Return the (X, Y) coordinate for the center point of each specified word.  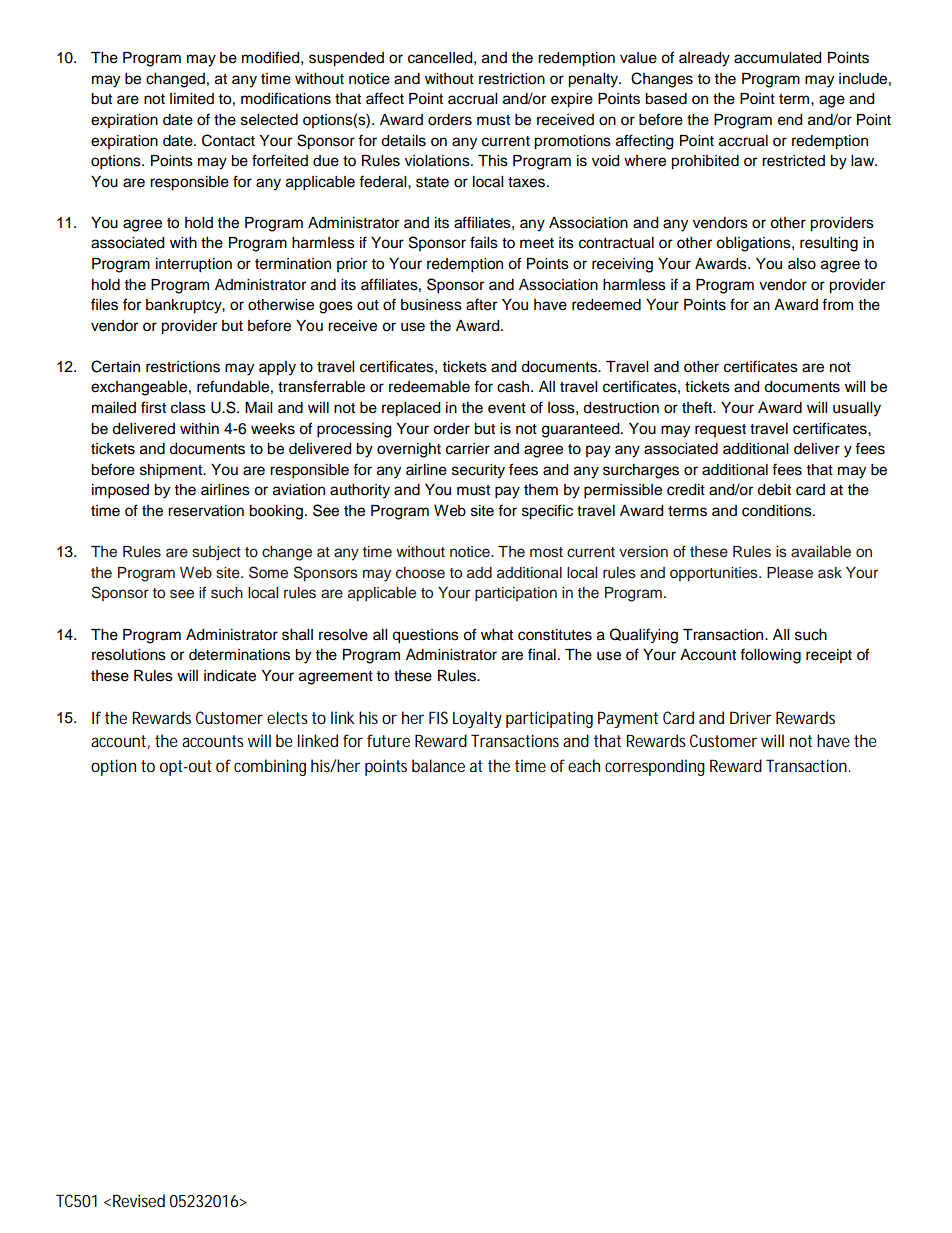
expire (572, 100)
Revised (139, 1200)
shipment (172, 471)
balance (438, 765)
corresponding (655, 767)
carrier (468, 449)
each (584, 765)
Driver (751, 717)
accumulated (777, 58)
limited (192, 99)
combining (270, 767)
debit (774, 490)
